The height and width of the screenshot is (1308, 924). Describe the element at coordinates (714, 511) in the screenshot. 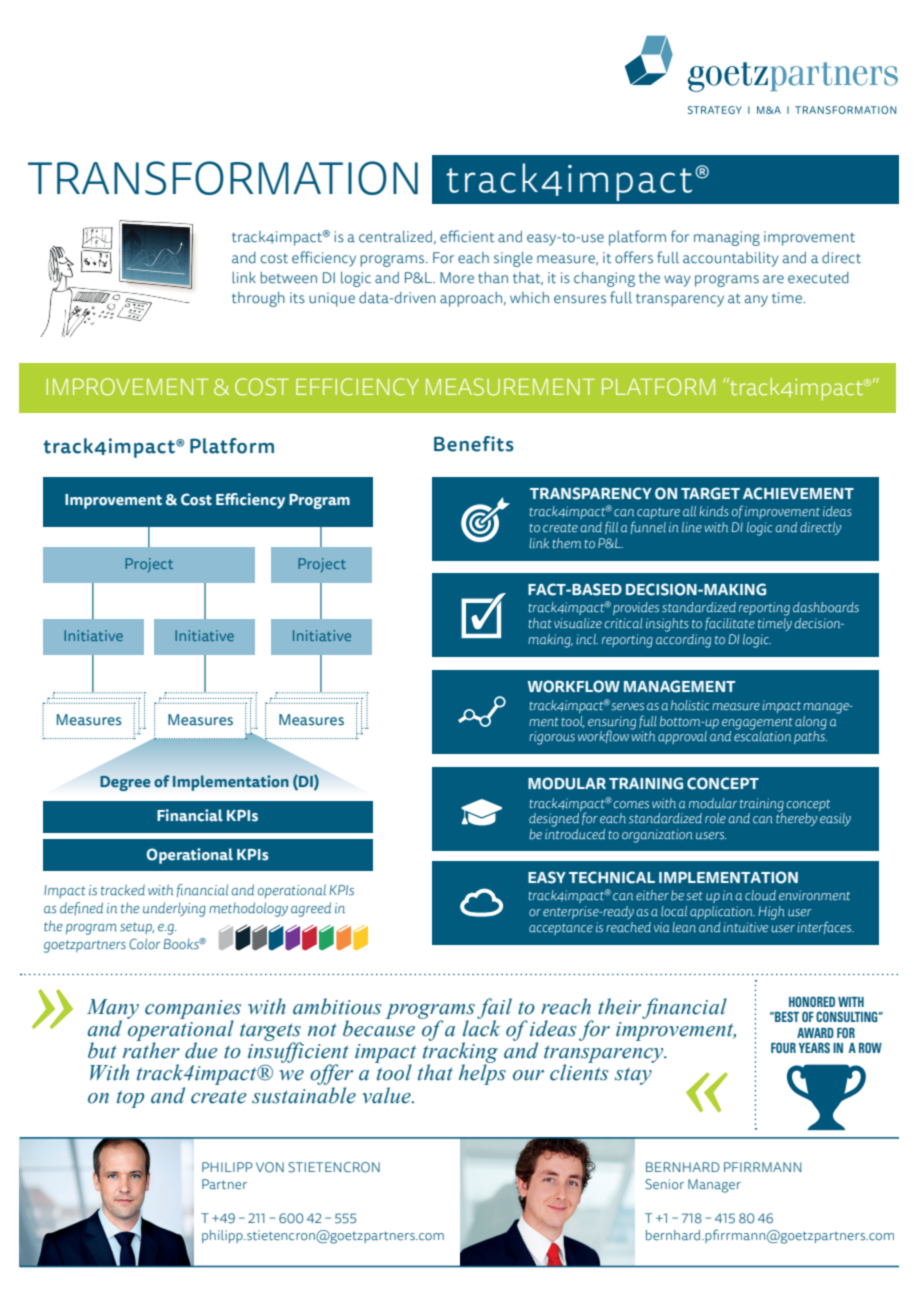

I see `kinds` at that location.
